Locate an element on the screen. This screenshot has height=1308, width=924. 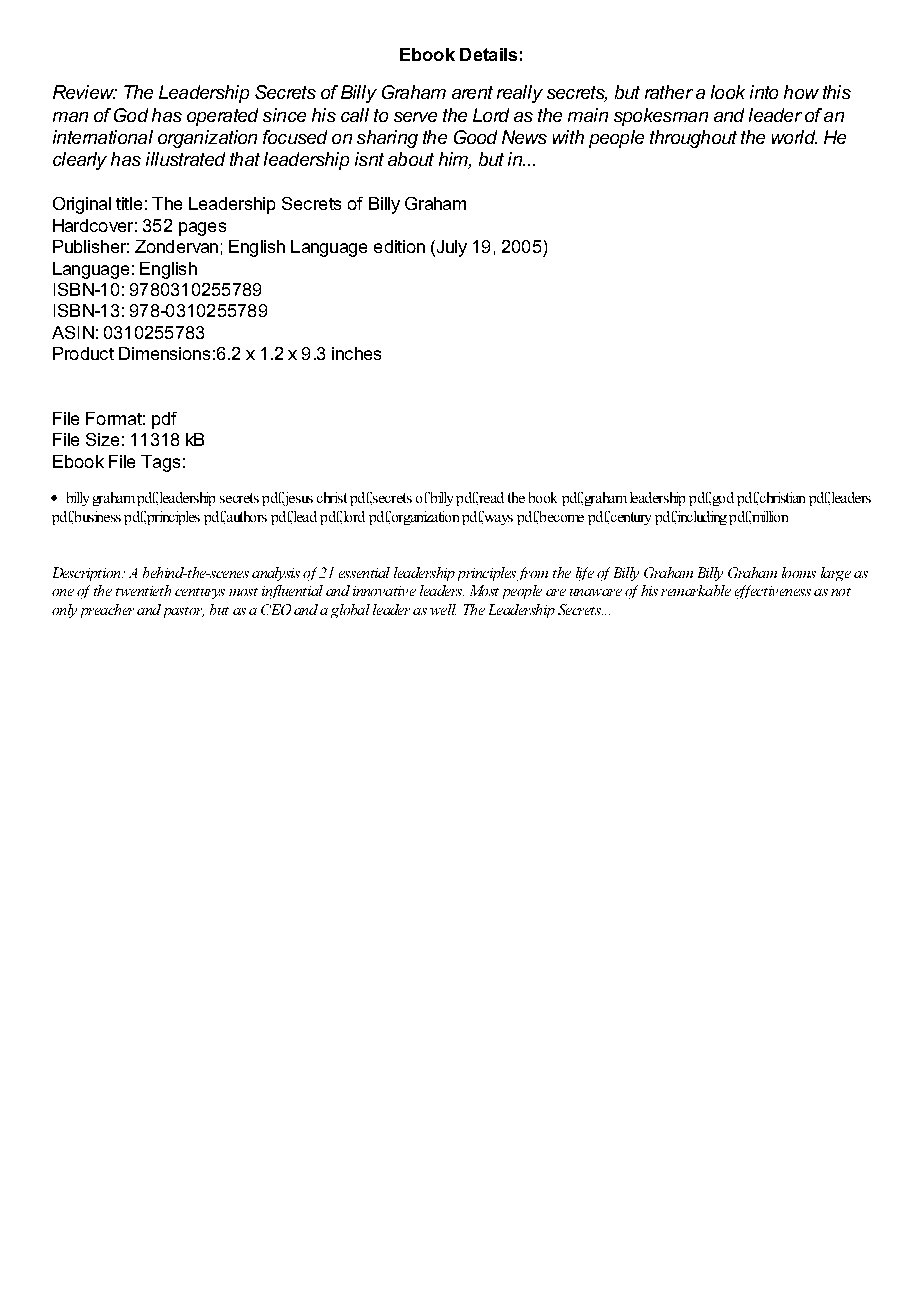
July is located at coordinates (450, 248).
